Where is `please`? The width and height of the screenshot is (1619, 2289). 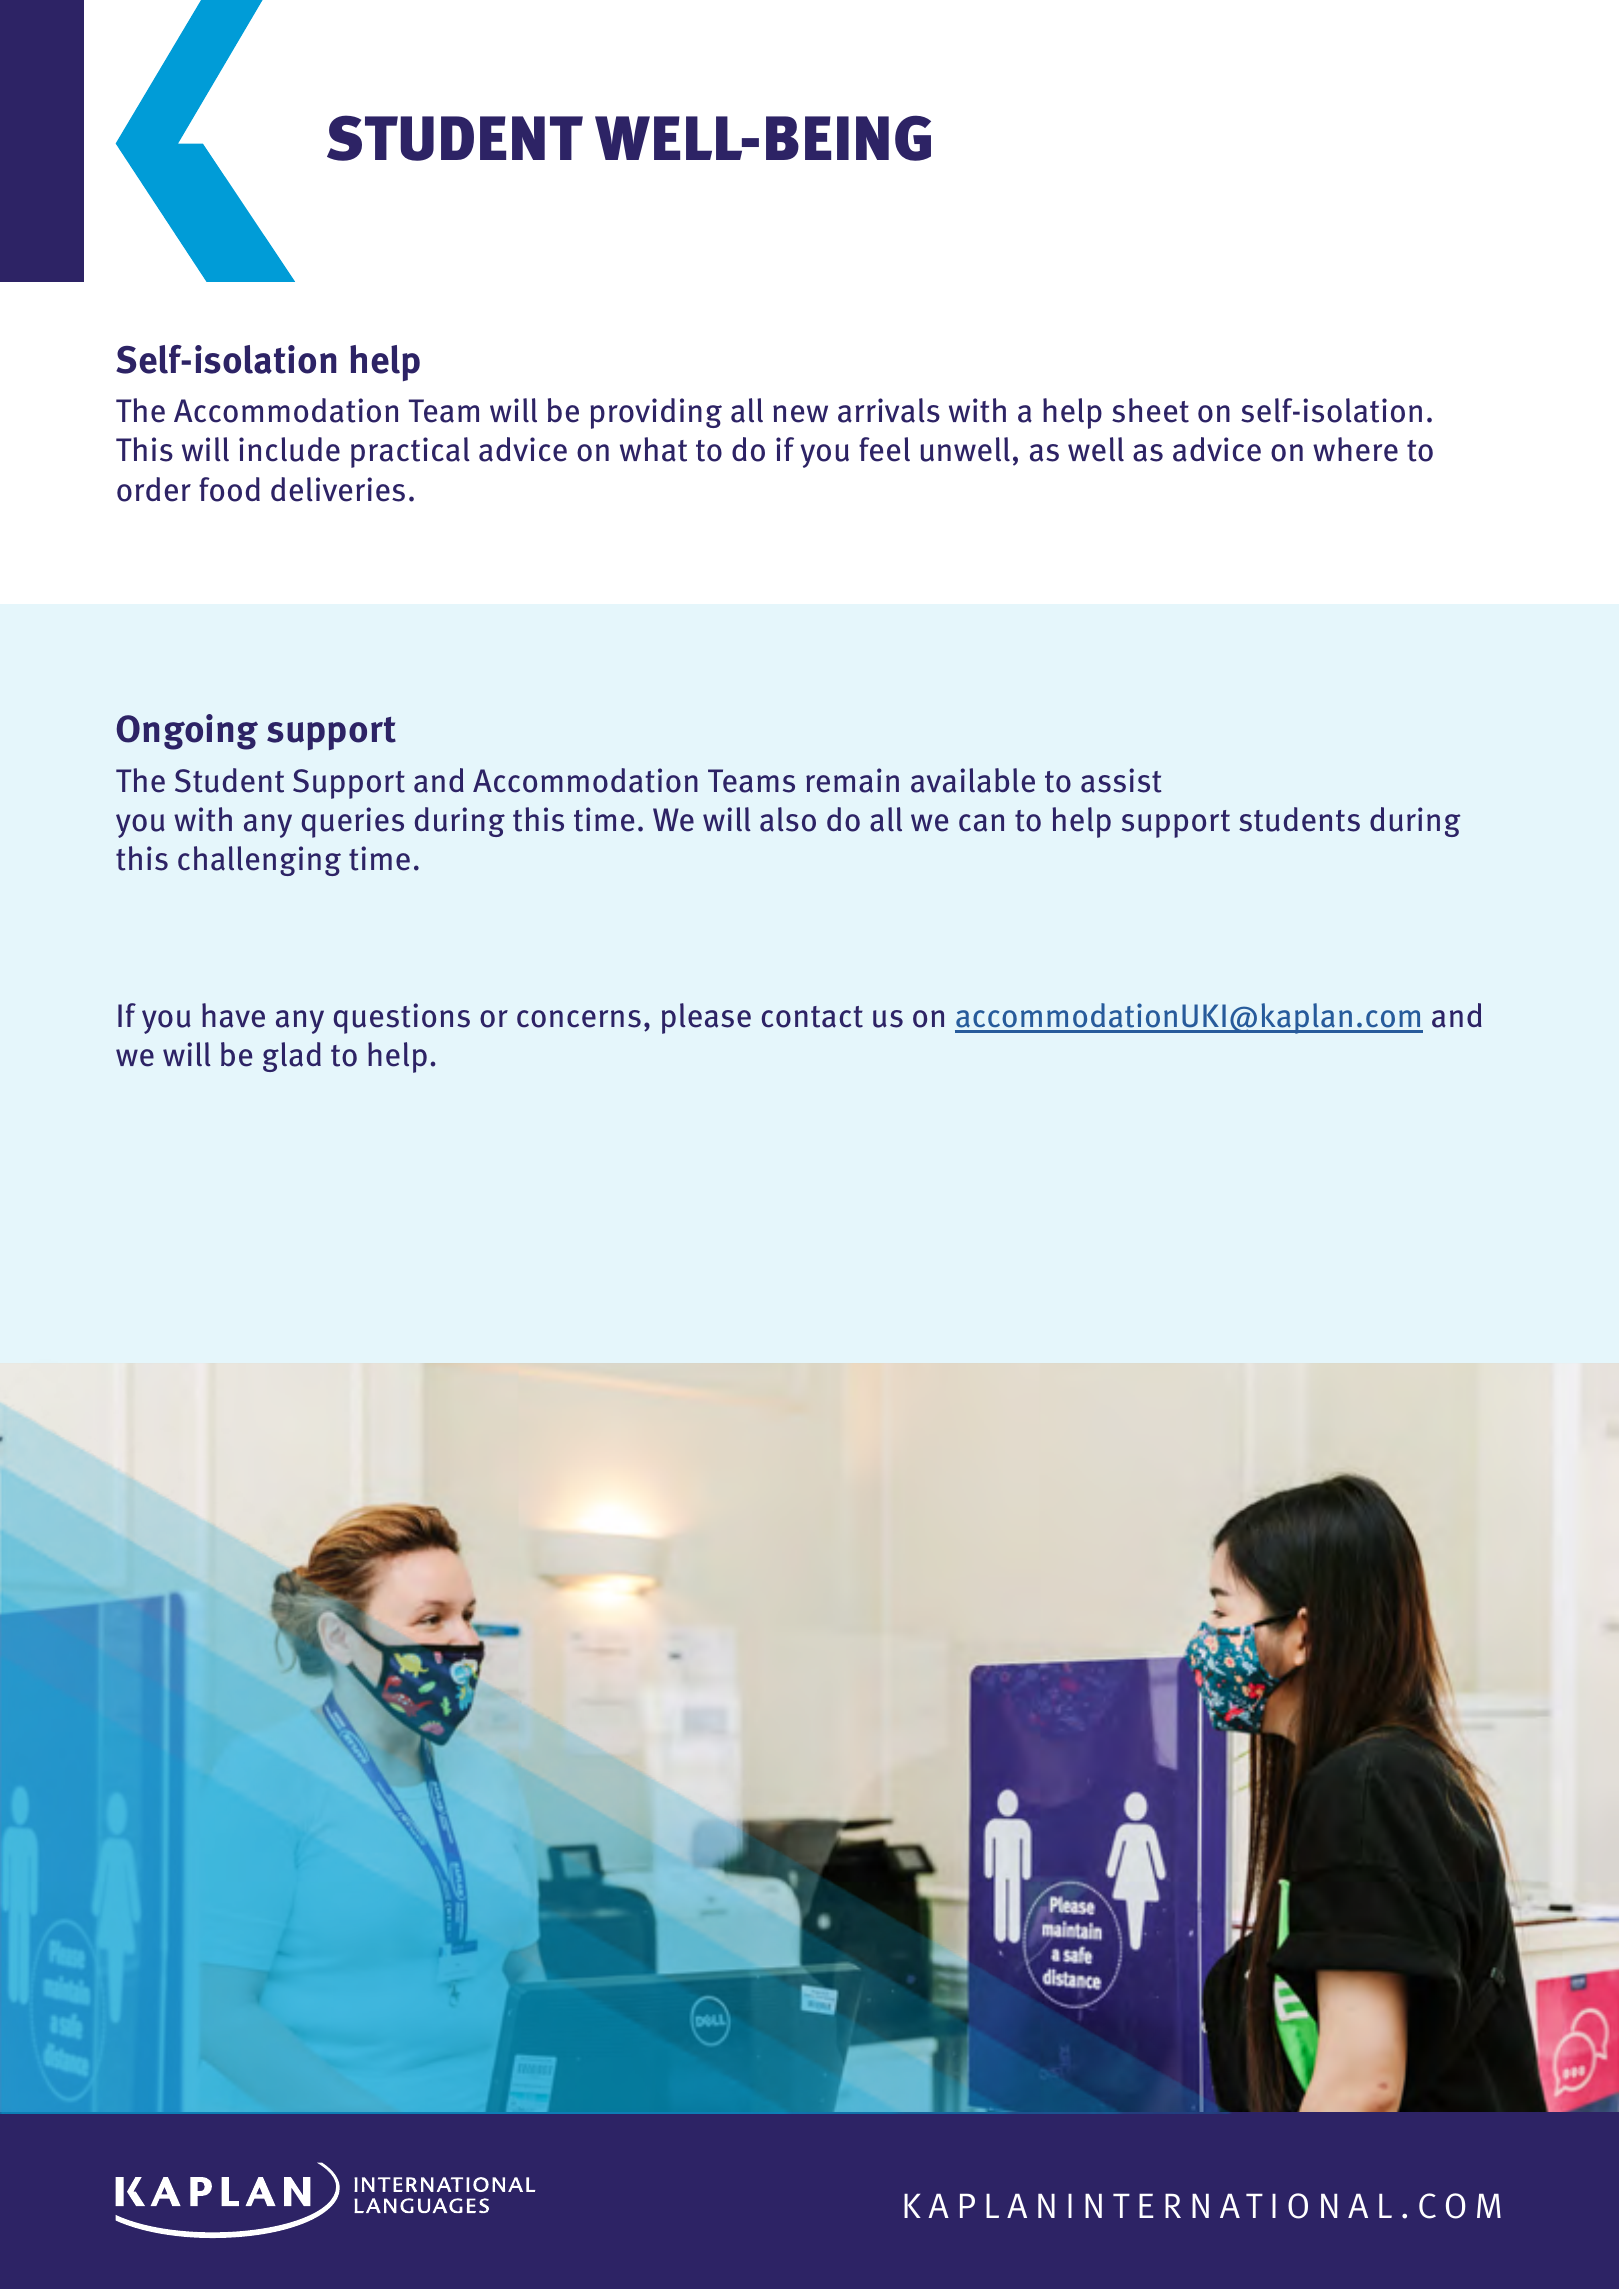 please is located at coordinates (706, 1018).
